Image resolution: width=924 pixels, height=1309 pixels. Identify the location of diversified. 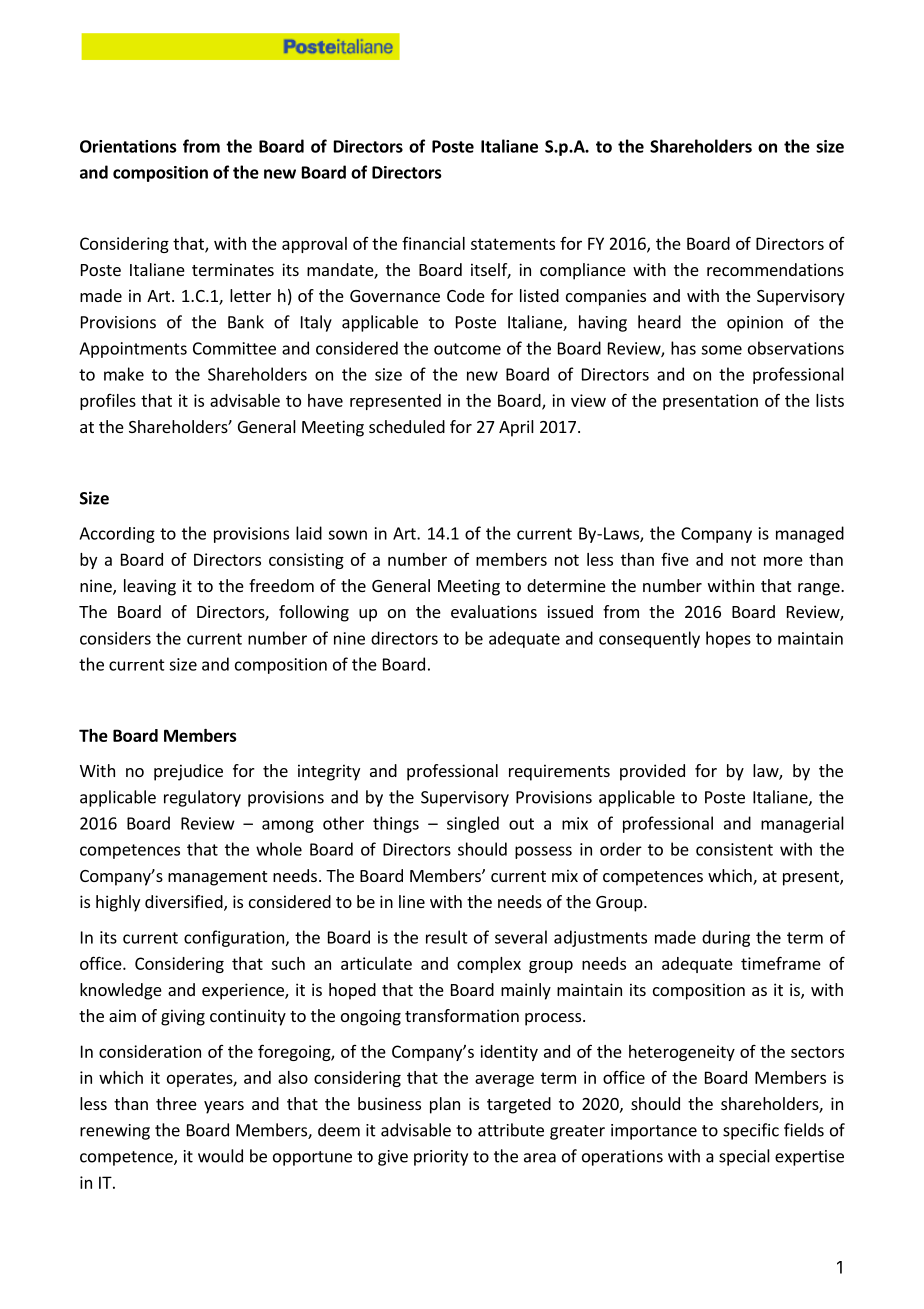
(185, 903).
